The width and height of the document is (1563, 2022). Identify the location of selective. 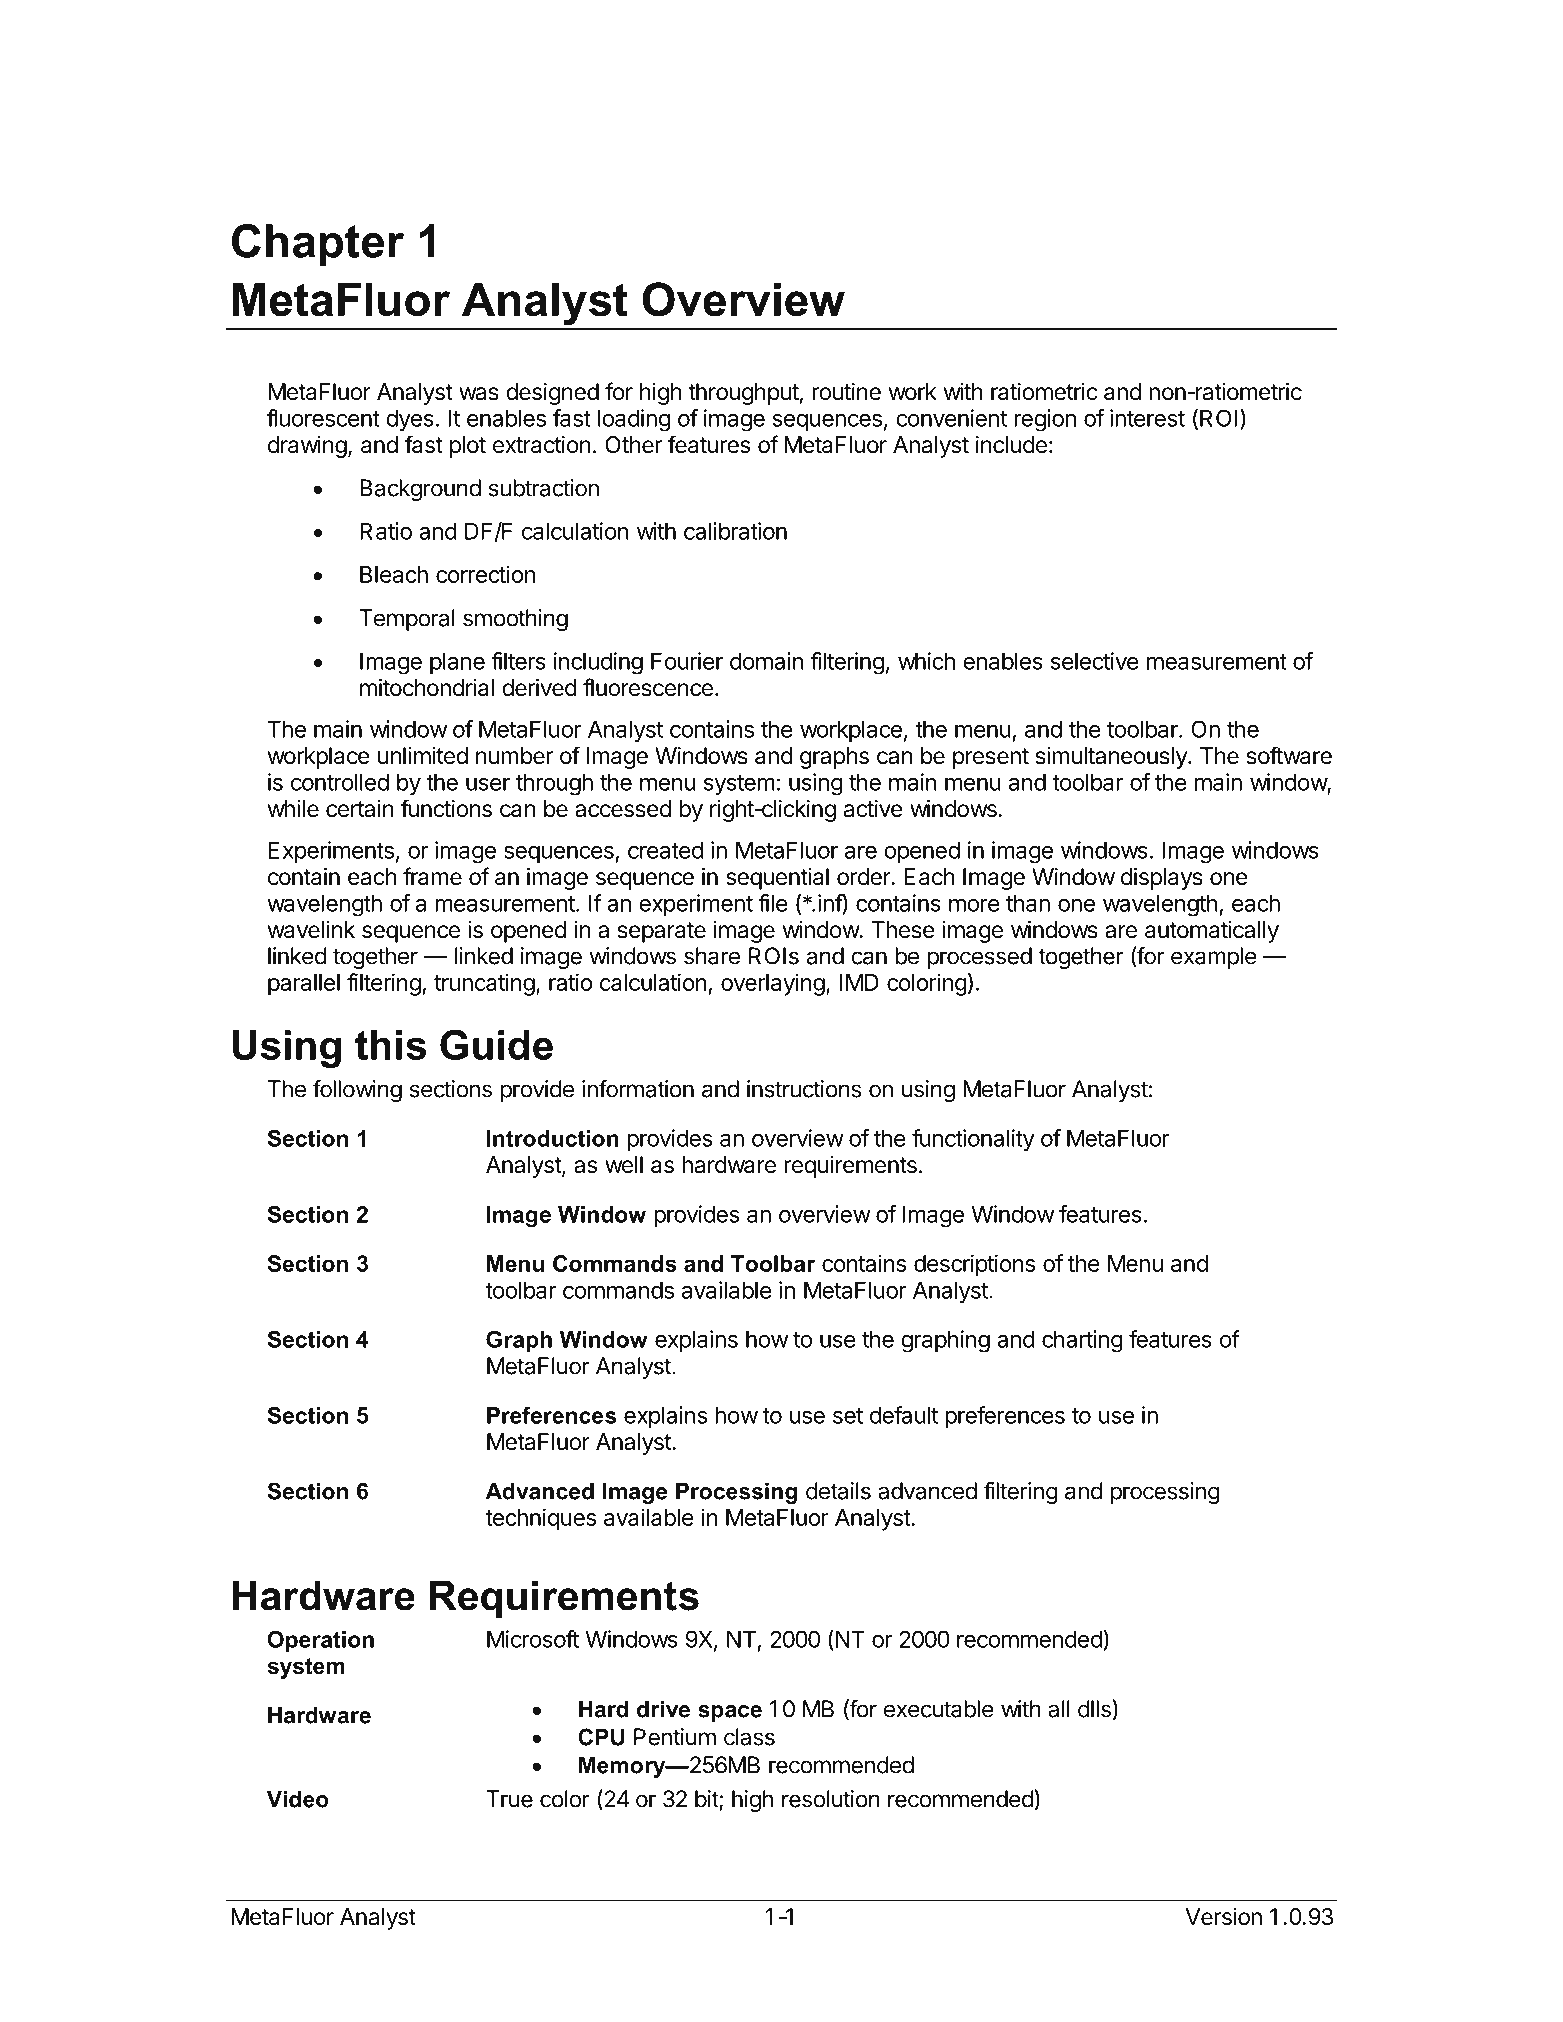
(1095, 661).
